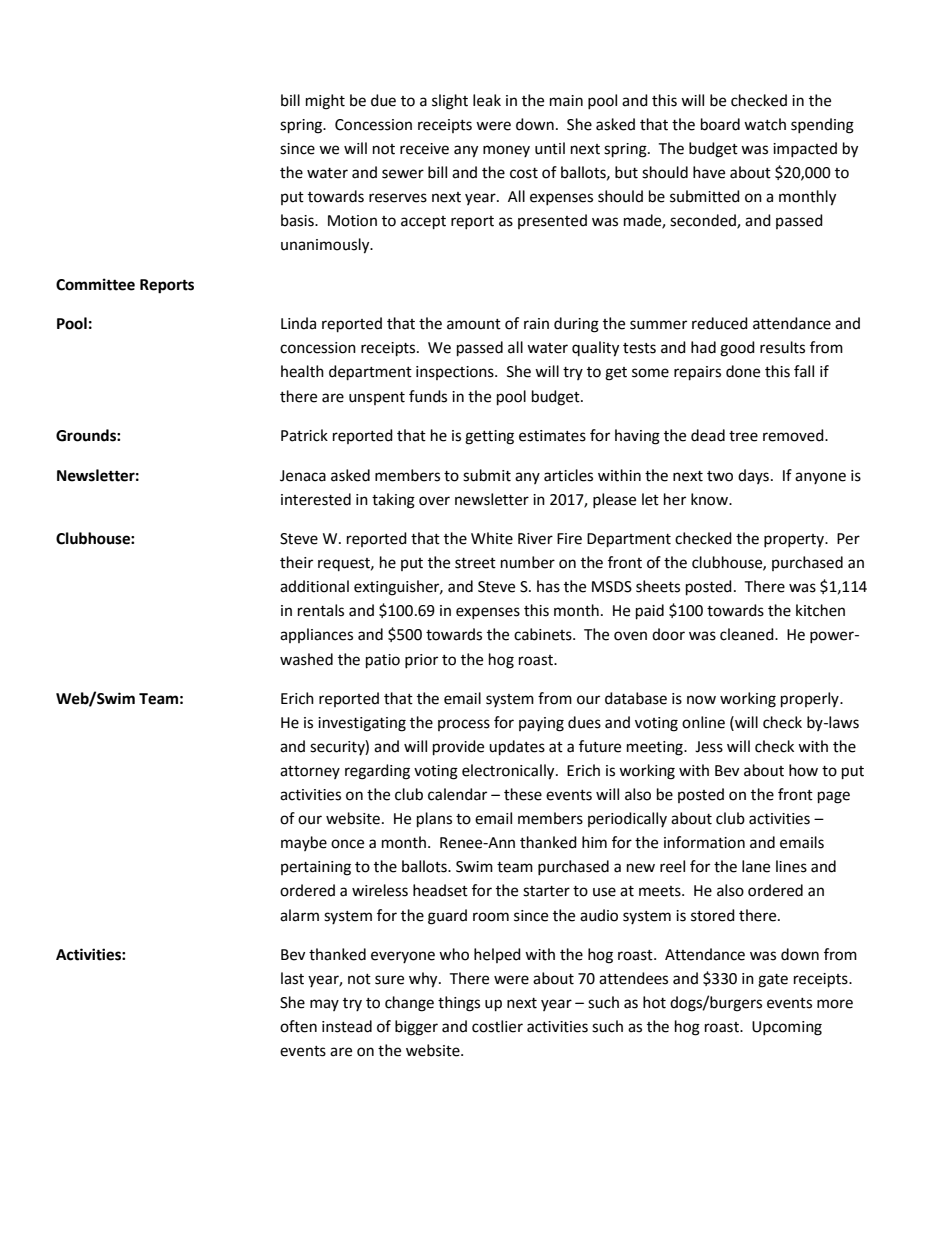 Image resolution: width=952 pixels, height=1233 pixels. Describe the element at coordinates (434, 501) in the image. I see `over` at that location.
